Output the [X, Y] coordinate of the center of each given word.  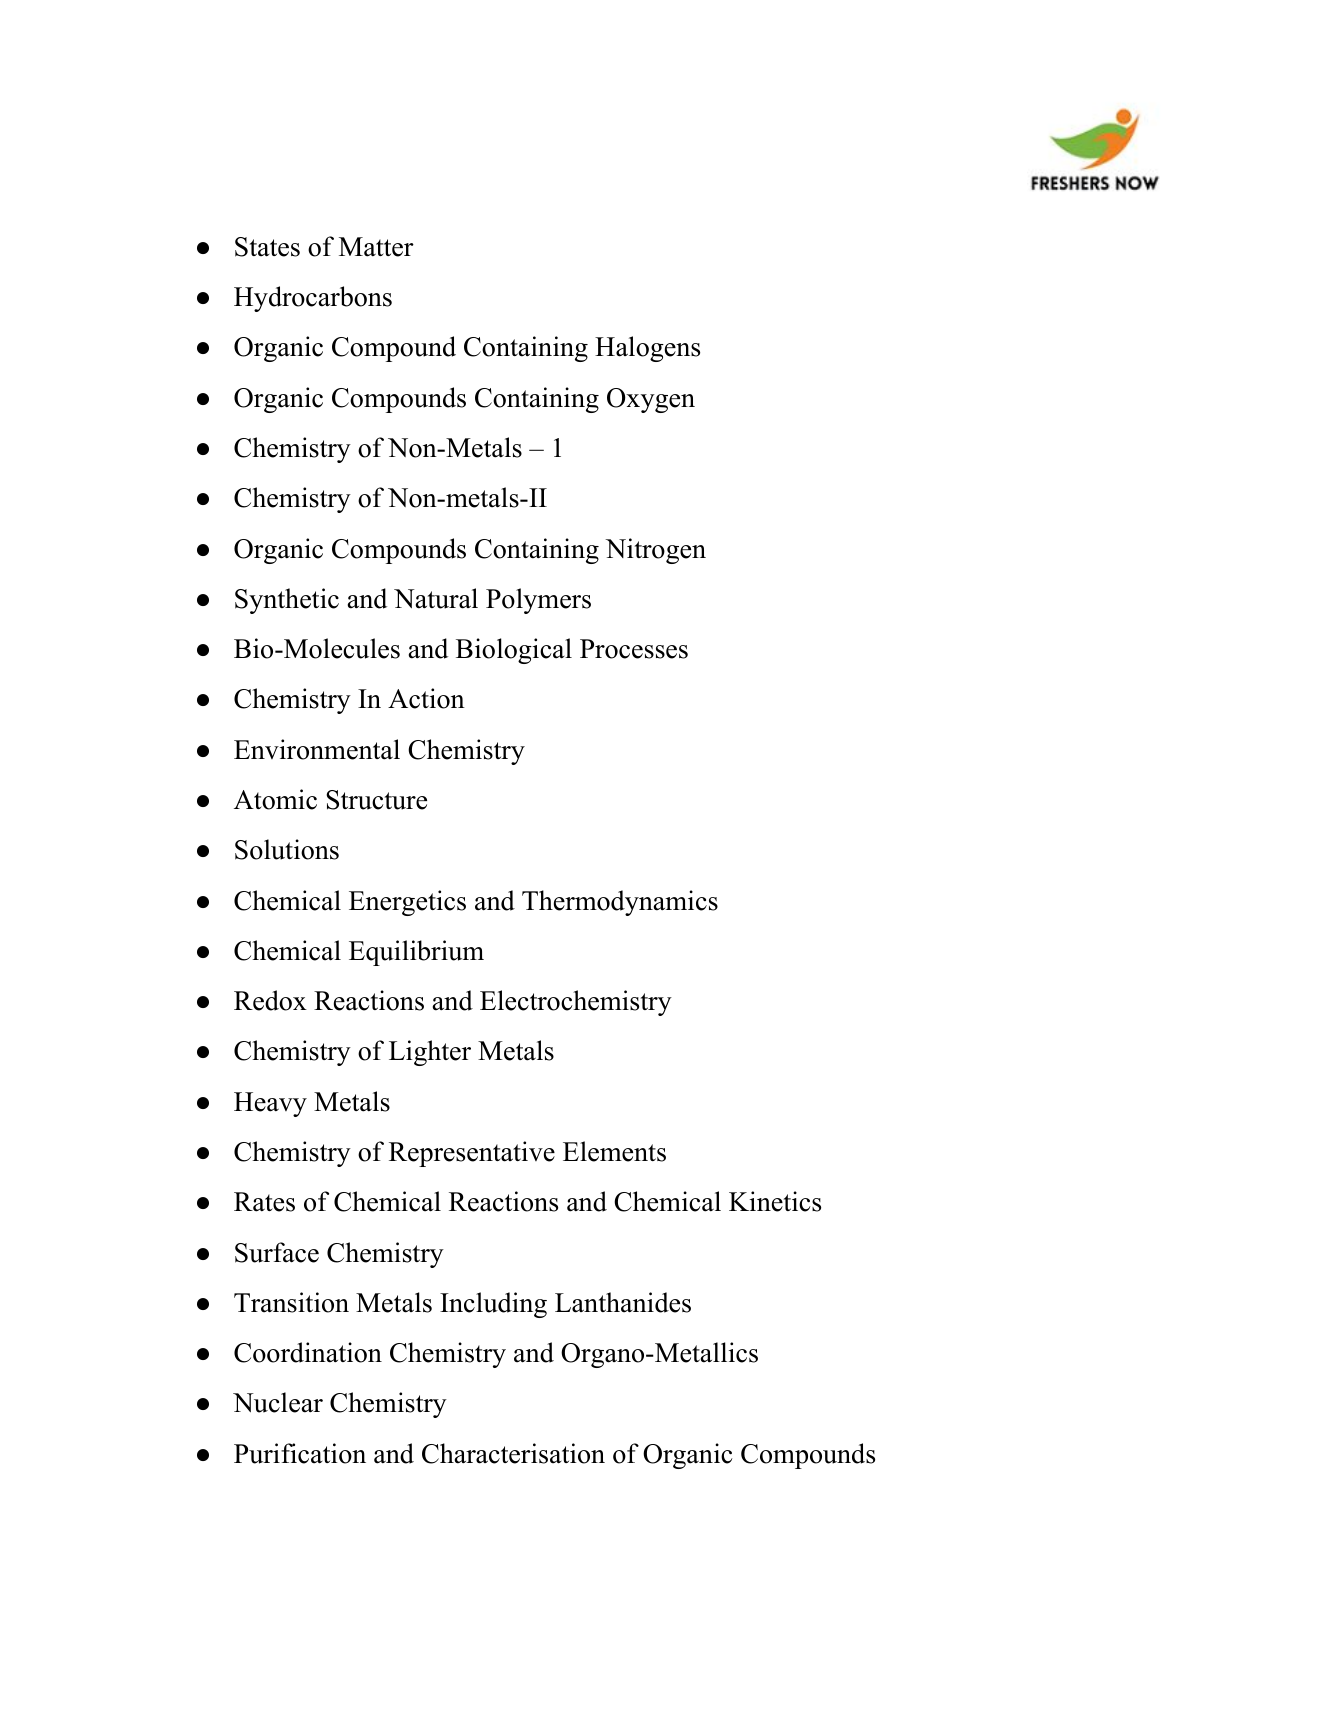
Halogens [647, 349]
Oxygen [651, 400]
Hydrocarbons [313, 299]
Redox [270, 1000]
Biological [514, 651]
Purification [300, 1453]
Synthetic [287, 601]
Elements [614, 1151]
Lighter [430, 1053]
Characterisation [513, 1453]
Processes [634, 649]
